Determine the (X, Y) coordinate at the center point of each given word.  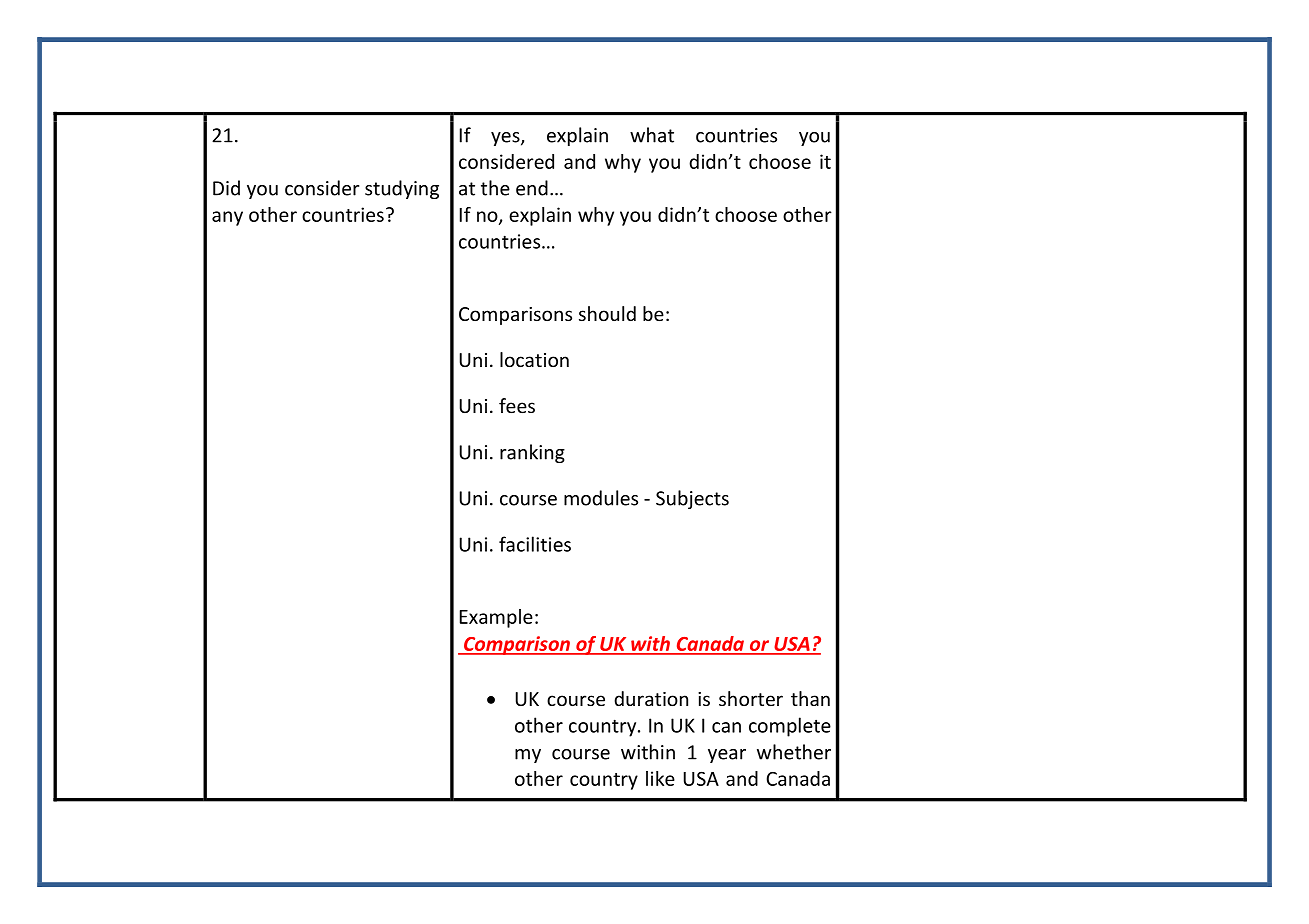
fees (517, 405)
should (607, 313)
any (227, 218)
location (534, 359)
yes (506, 139)
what (652, 135)
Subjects (692, 499)
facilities (535, 544)
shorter (751, 698)
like (660, 778)
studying (402, 189)
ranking (532, 453)
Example (496, 618)
